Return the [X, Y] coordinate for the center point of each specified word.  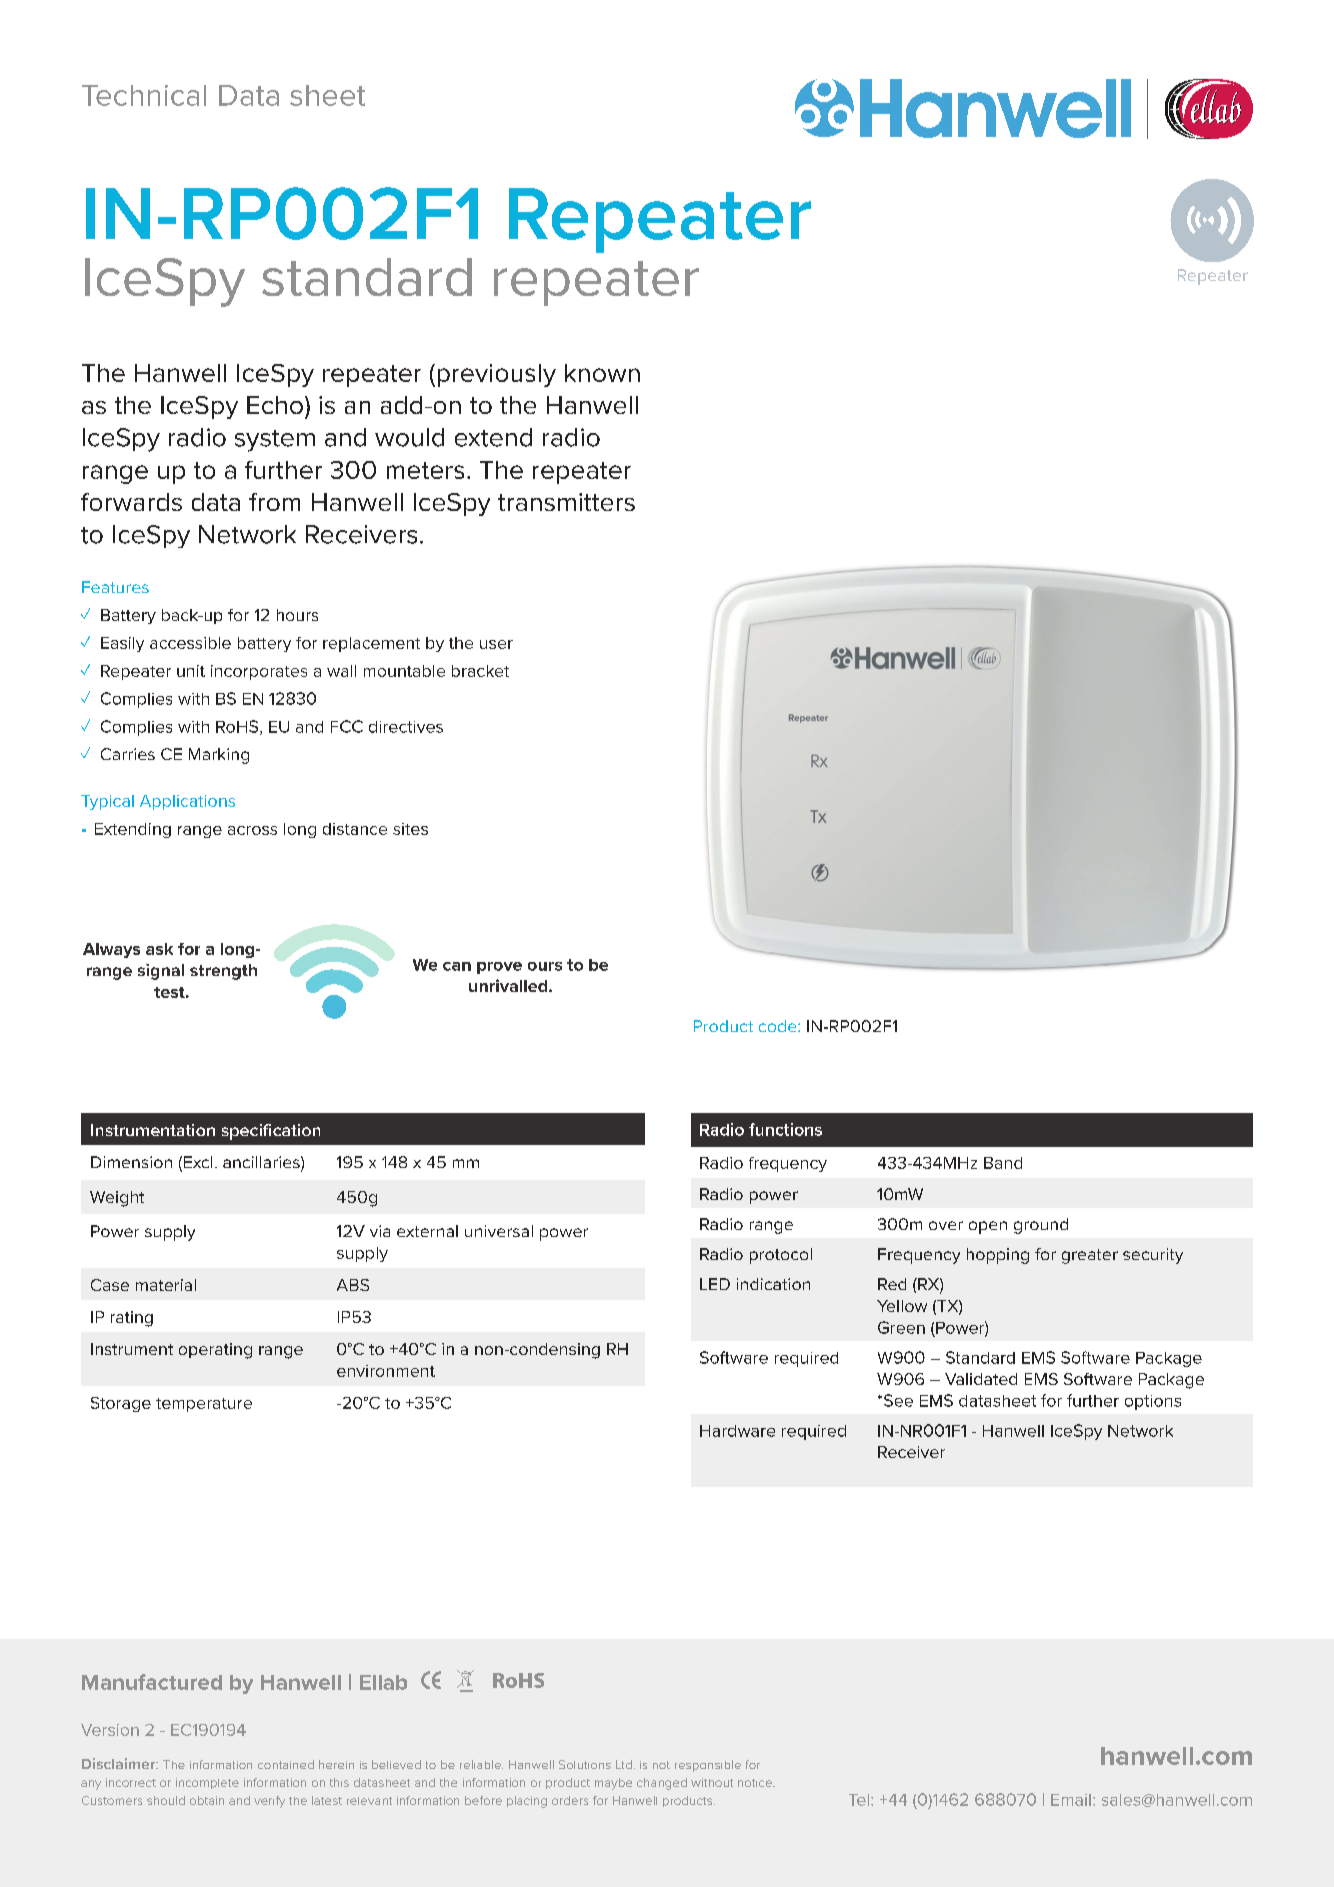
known [602, 373]
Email [1071, 1800]
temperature [204, 1405]
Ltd [624, 1764]
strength [223, 972]
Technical [144, 95]
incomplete [207, 1783]
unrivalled [509, 985]
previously [497, 375]
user [496, 644]
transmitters [566, 502]
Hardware [737, 1431]
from [274, 502]
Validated [981, 1379]
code [779, 1026]
